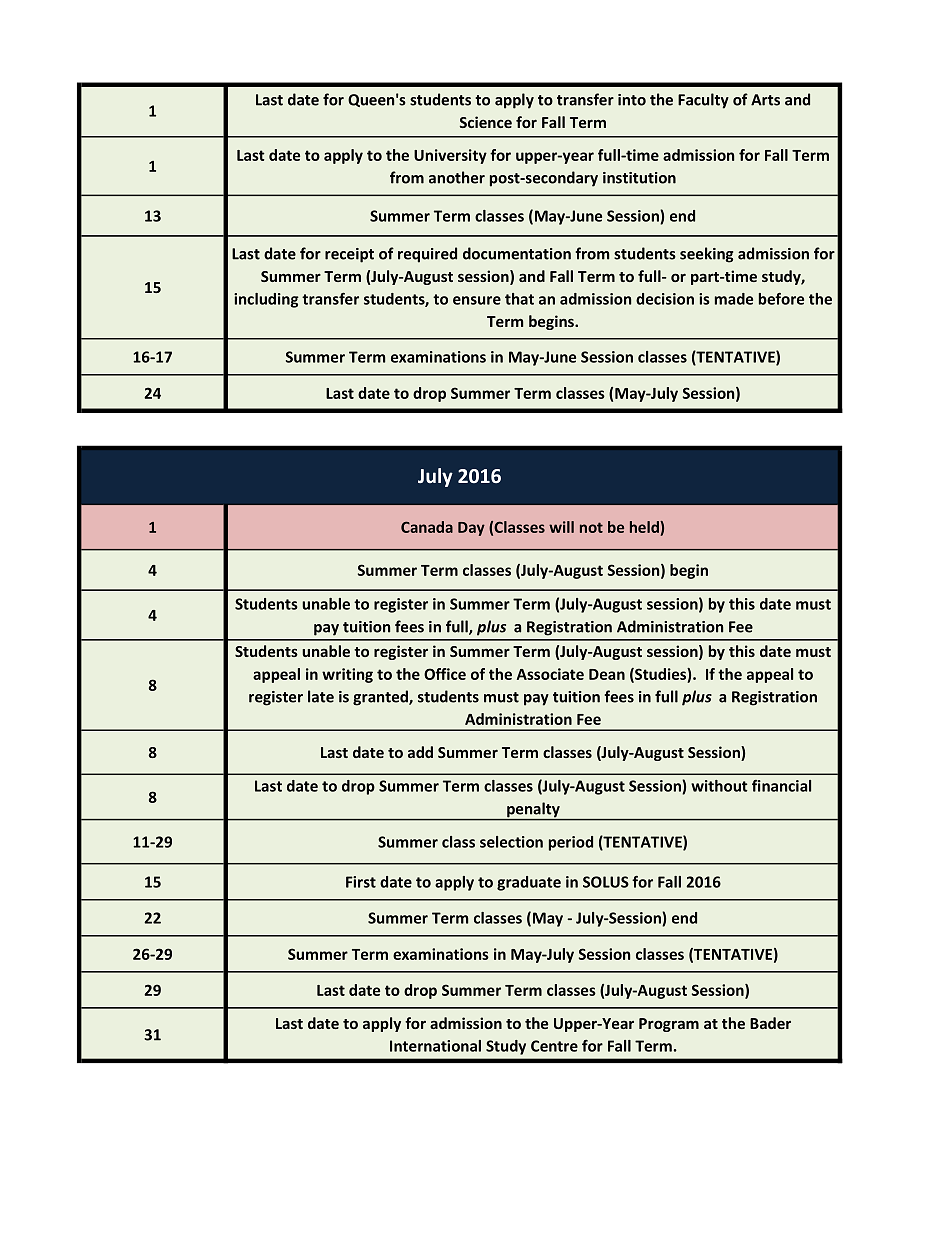 The image size is (952, 1233). Describe the element at coordinates (486, 122) in the document. I see `Science` at that location.
